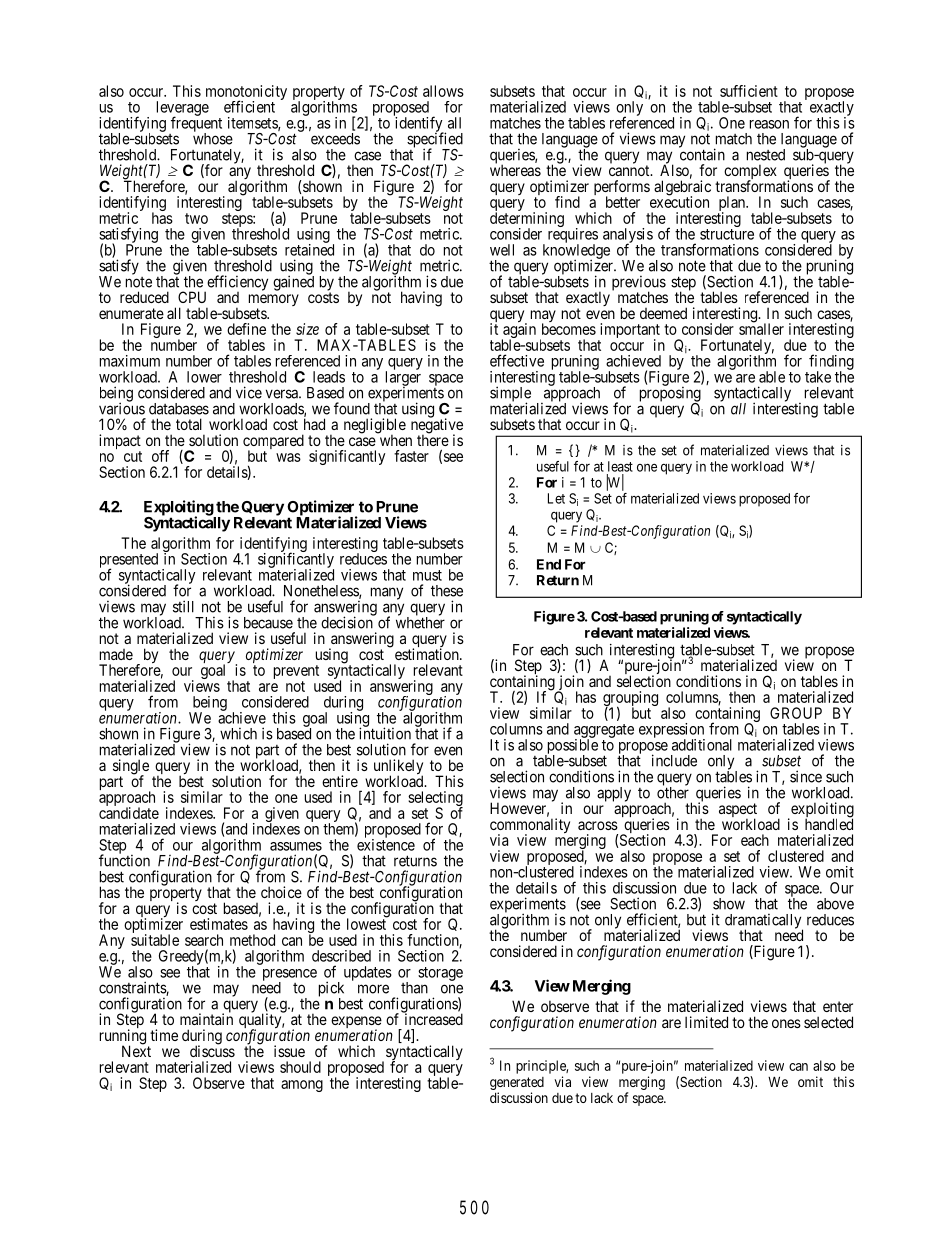 Image resolution: width=952 pixels, height=1233 pixels. I want to click on End, so click(549, 564).
